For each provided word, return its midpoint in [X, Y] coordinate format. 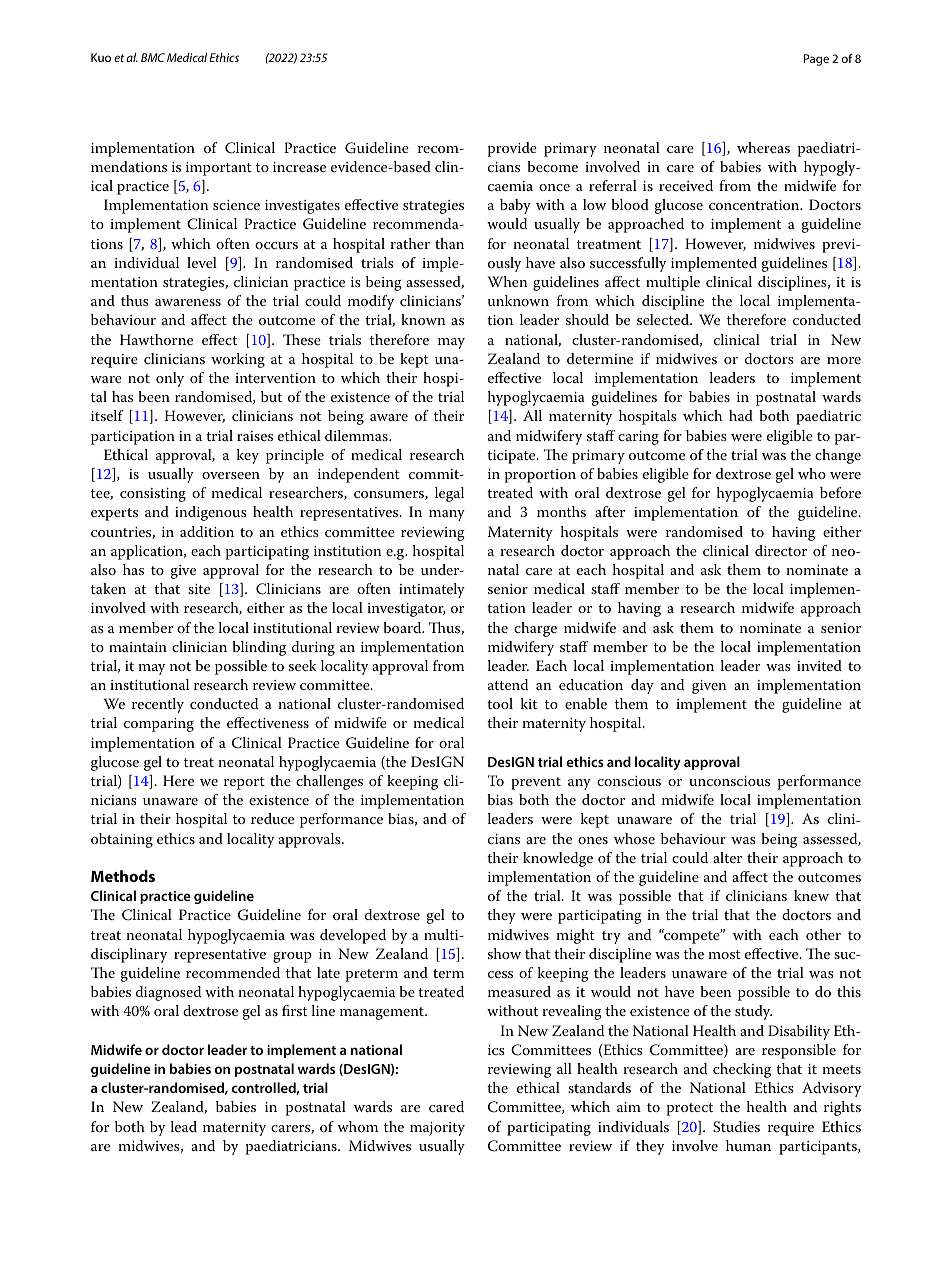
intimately [432, 590]
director [781, 550]
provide [512, 149]
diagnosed [168, 993]
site [199, 589]
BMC [153, 57]
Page [816, 60]
